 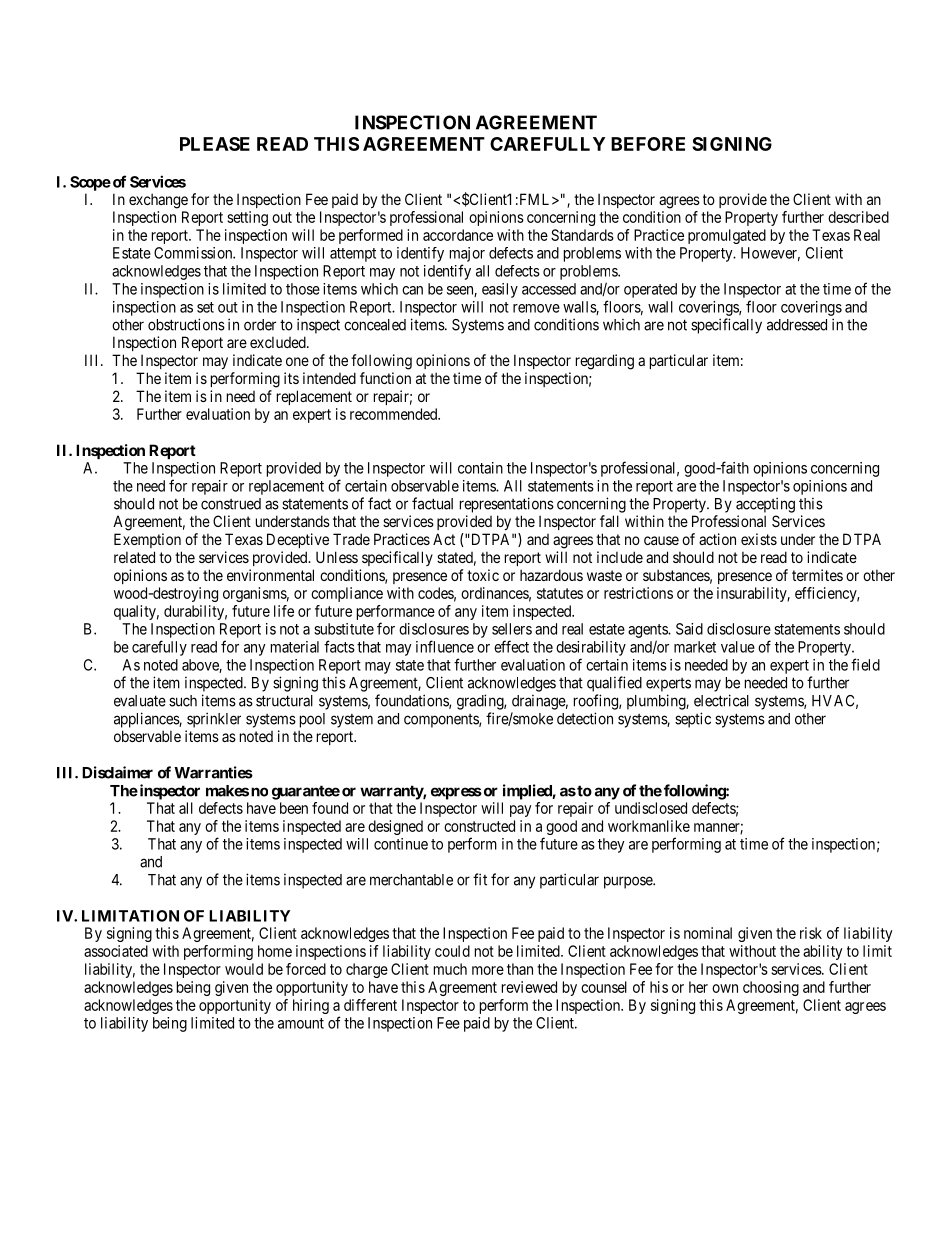 What do you see at coordinates (858, 217) in the page?
I see `described` at bounding box center [858, 217].
